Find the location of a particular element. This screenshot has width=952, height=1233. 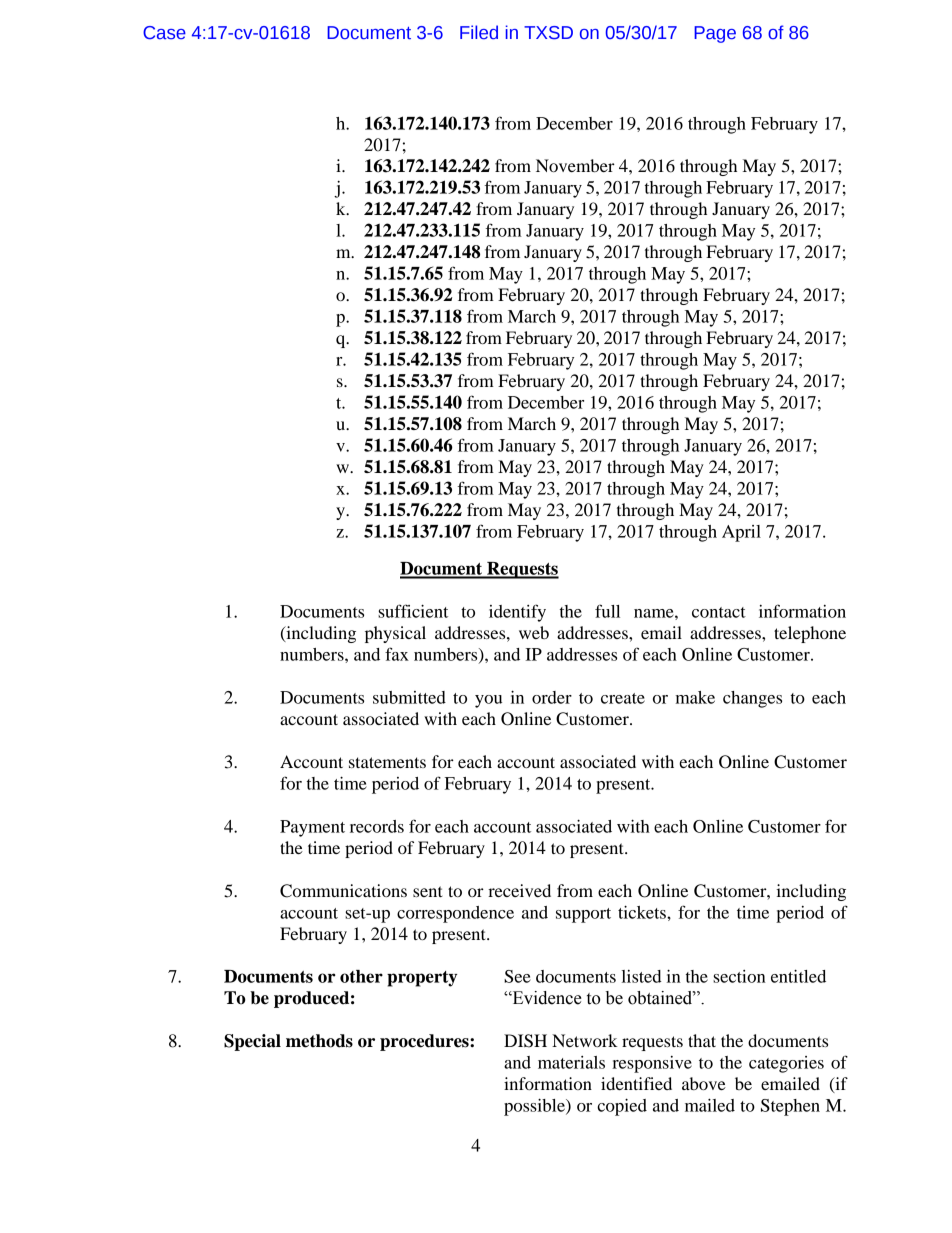

Page is located at coordinates (715, 34).
